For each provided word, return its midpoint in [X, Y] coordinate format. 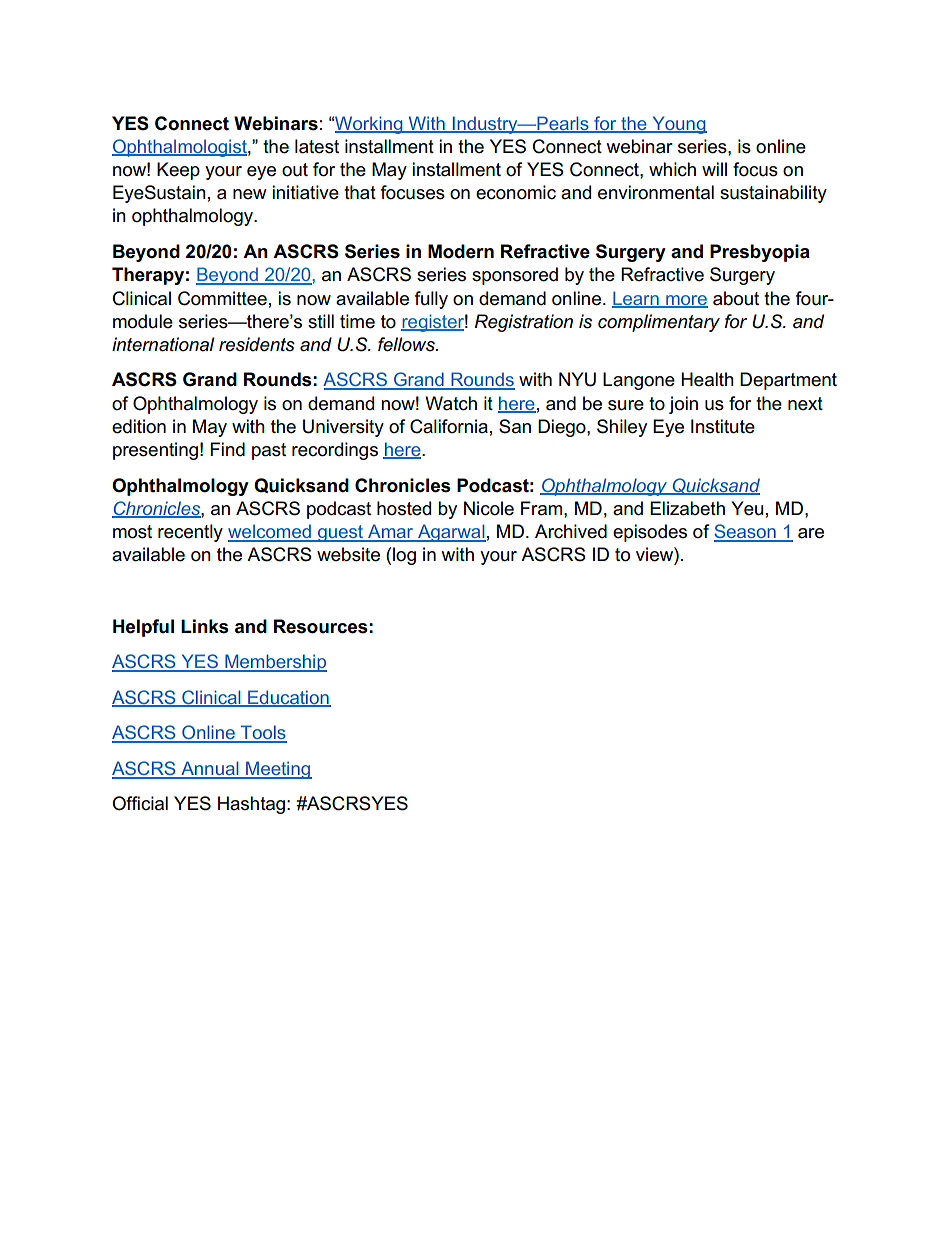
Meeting [278, 770]
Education [288, 698]
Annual [210, 769]
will [714, 169]
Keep [178, 171]
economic [516, 192]
